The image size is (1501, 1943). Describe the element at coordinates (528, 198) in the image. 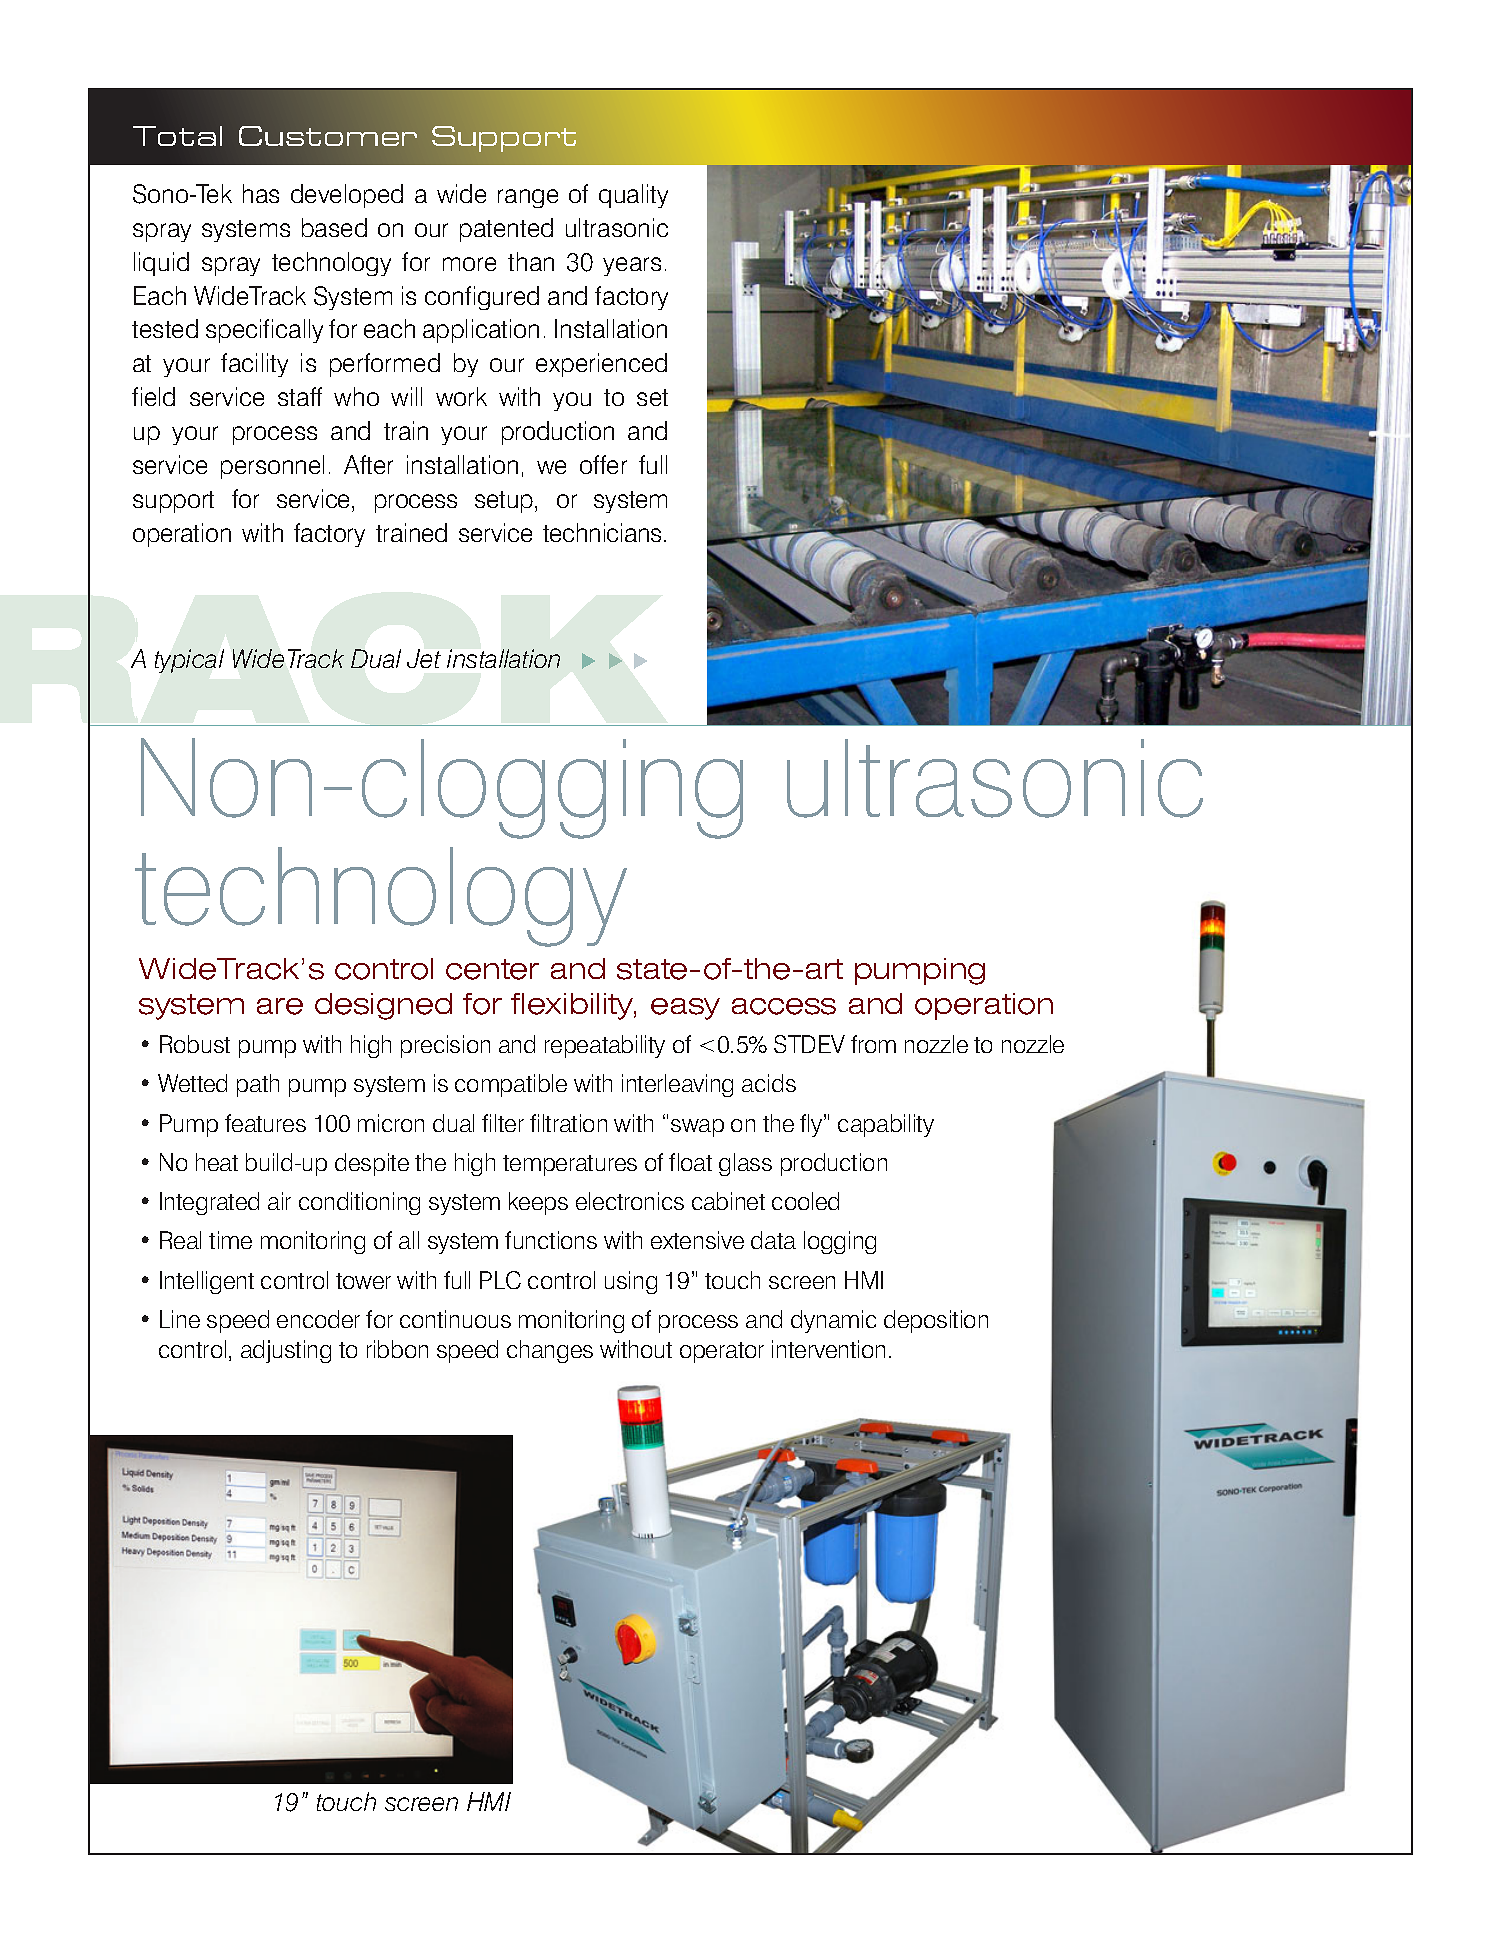

I see `range` at that location.
